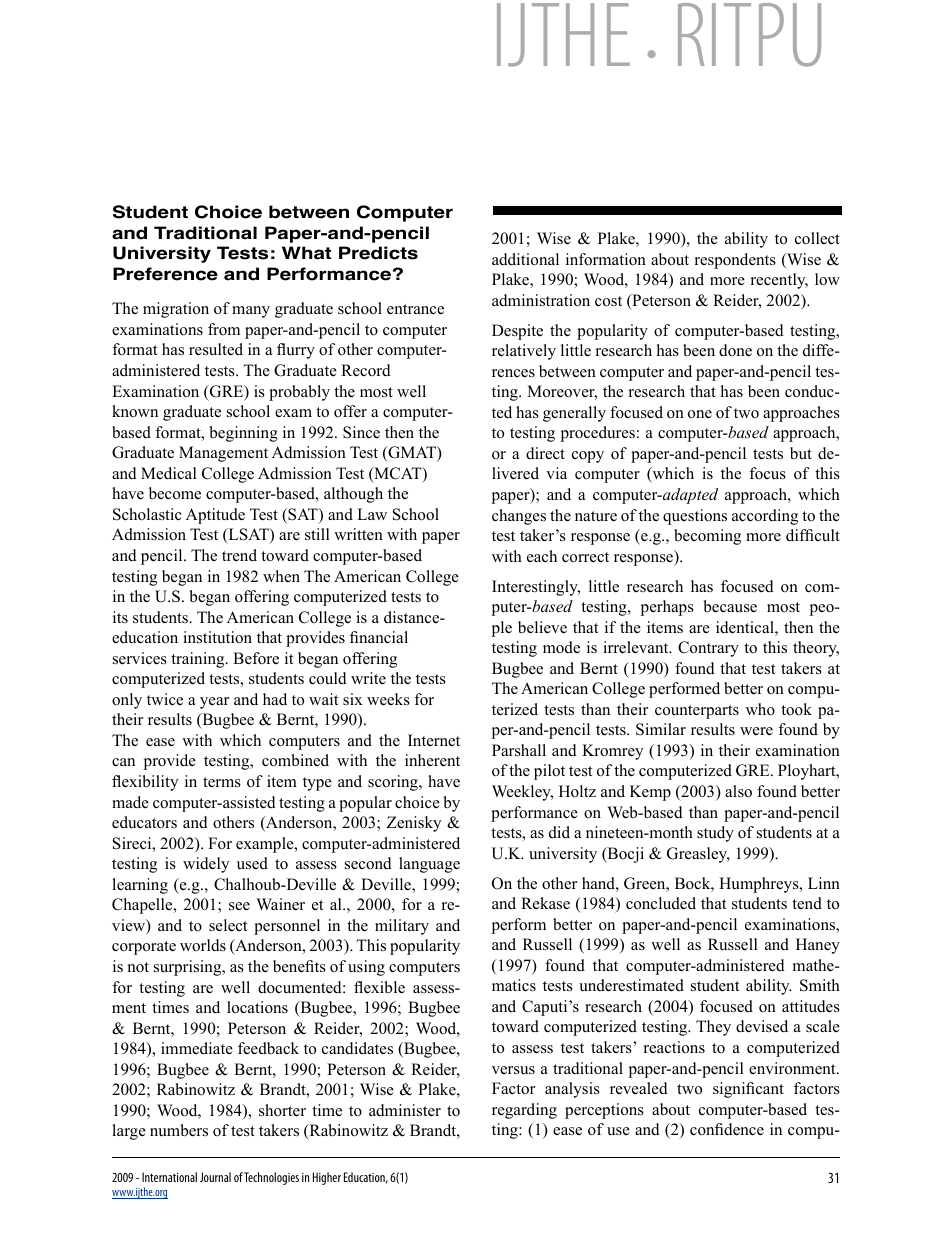 The height and width of the document is (1233, 952). What do you see at coordinates (525, 259) in the document?
I see `additional` at bounding box center [525, 259].
